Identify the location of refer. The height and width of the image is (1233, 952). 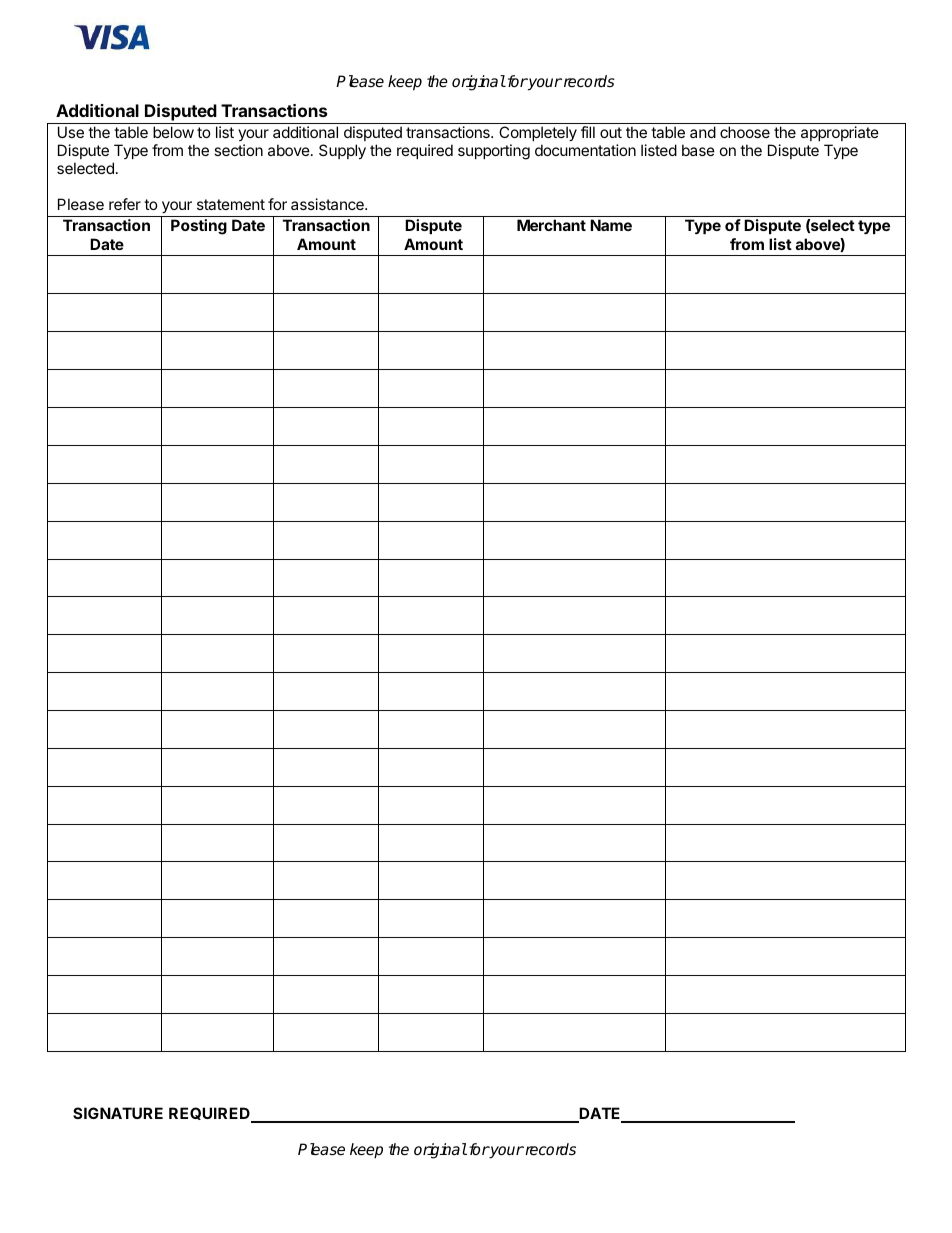
(125, 204).
